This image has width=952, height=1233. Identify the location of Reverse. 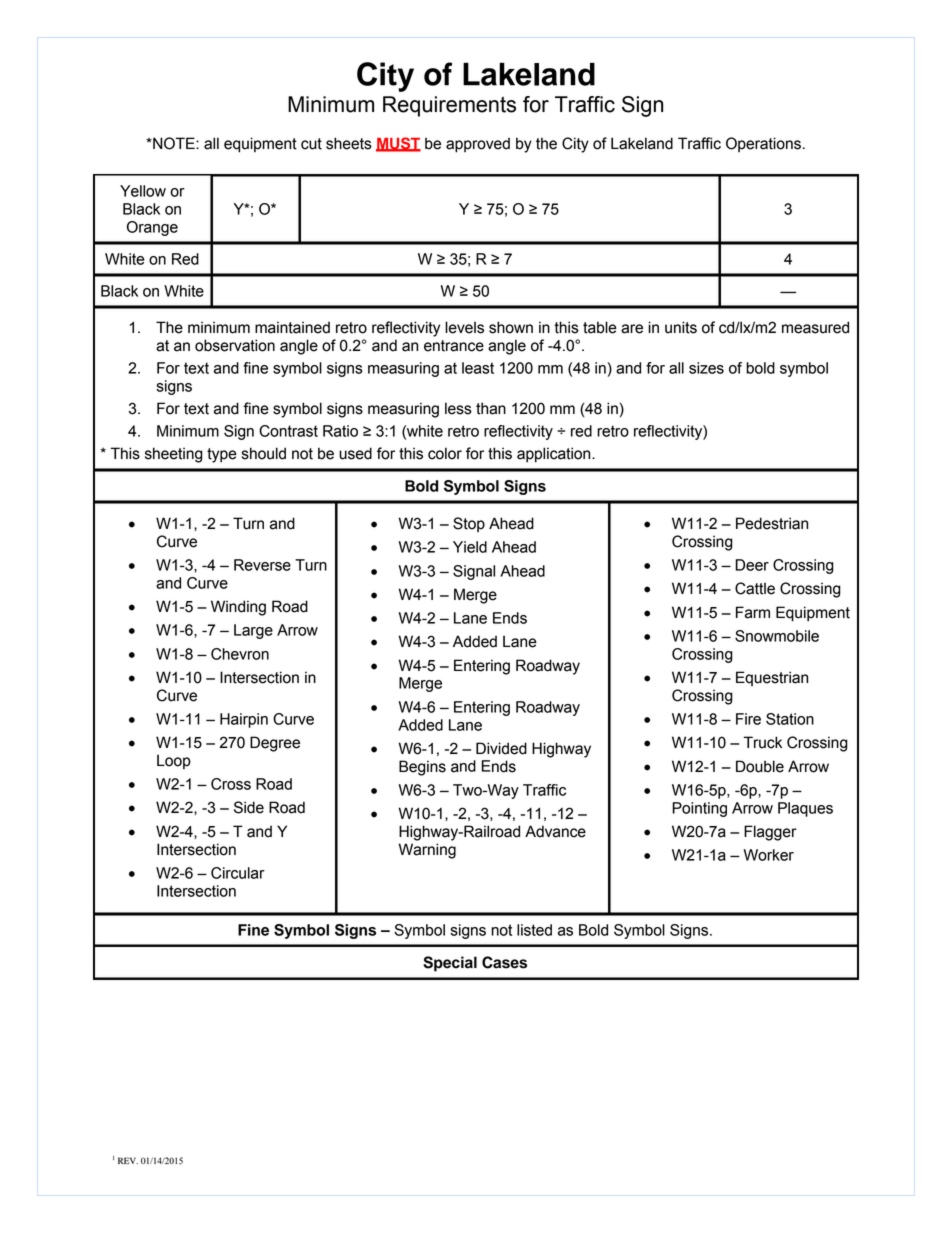
(262, 565).
